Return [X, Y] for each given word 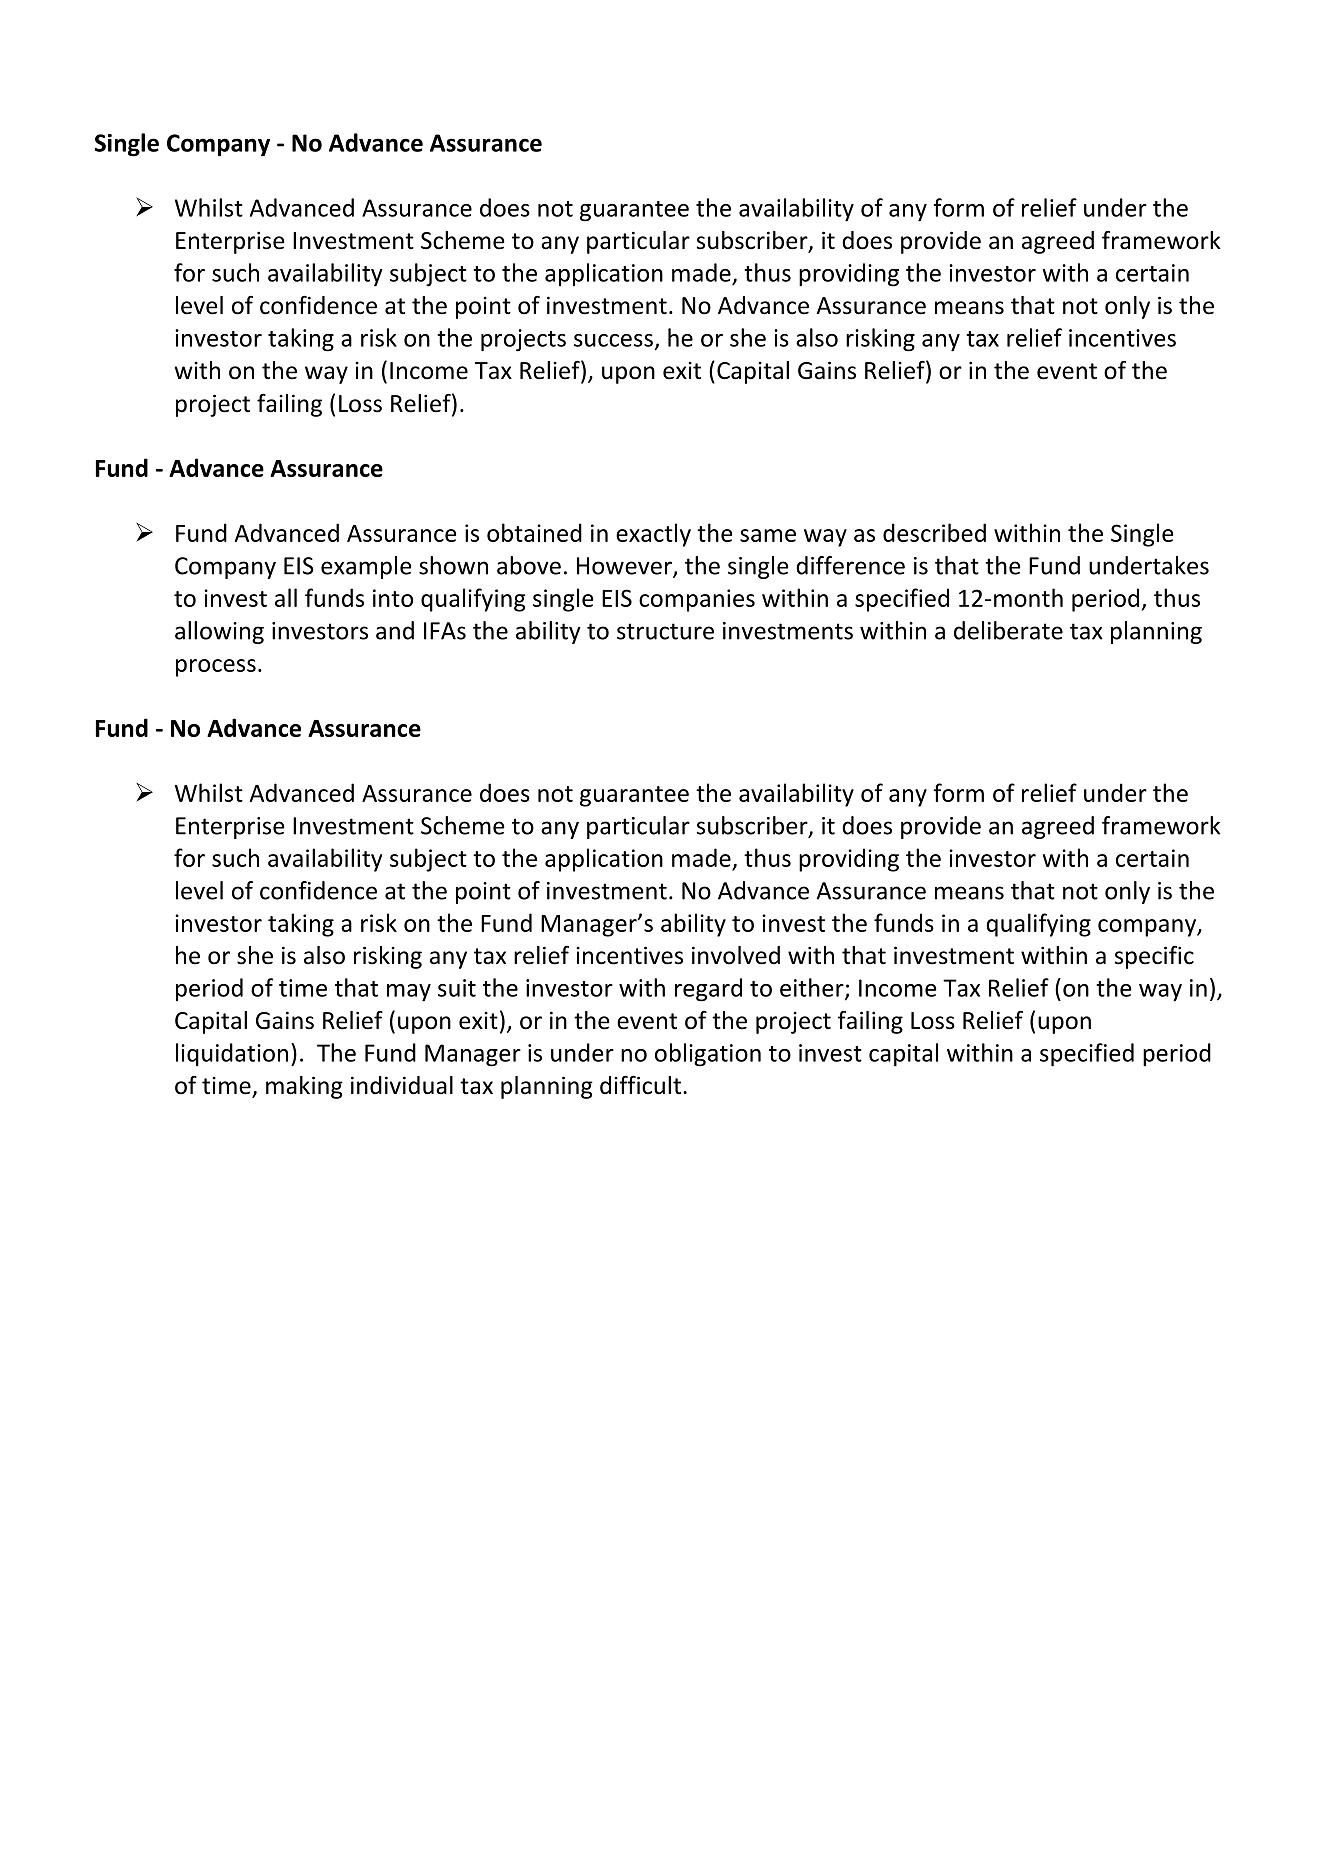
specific [1154, 957]
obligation [708, 1055]
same [768, 535]
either [813, 988]
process [216, 668]
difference [850, 565]
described [934, 532]
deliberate [1008, 630]
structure [665, 631]
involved [736, 955]
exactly [653, 535]
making [304, 1087]
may [409, 993]
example [366, 567]
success [613, 340]
